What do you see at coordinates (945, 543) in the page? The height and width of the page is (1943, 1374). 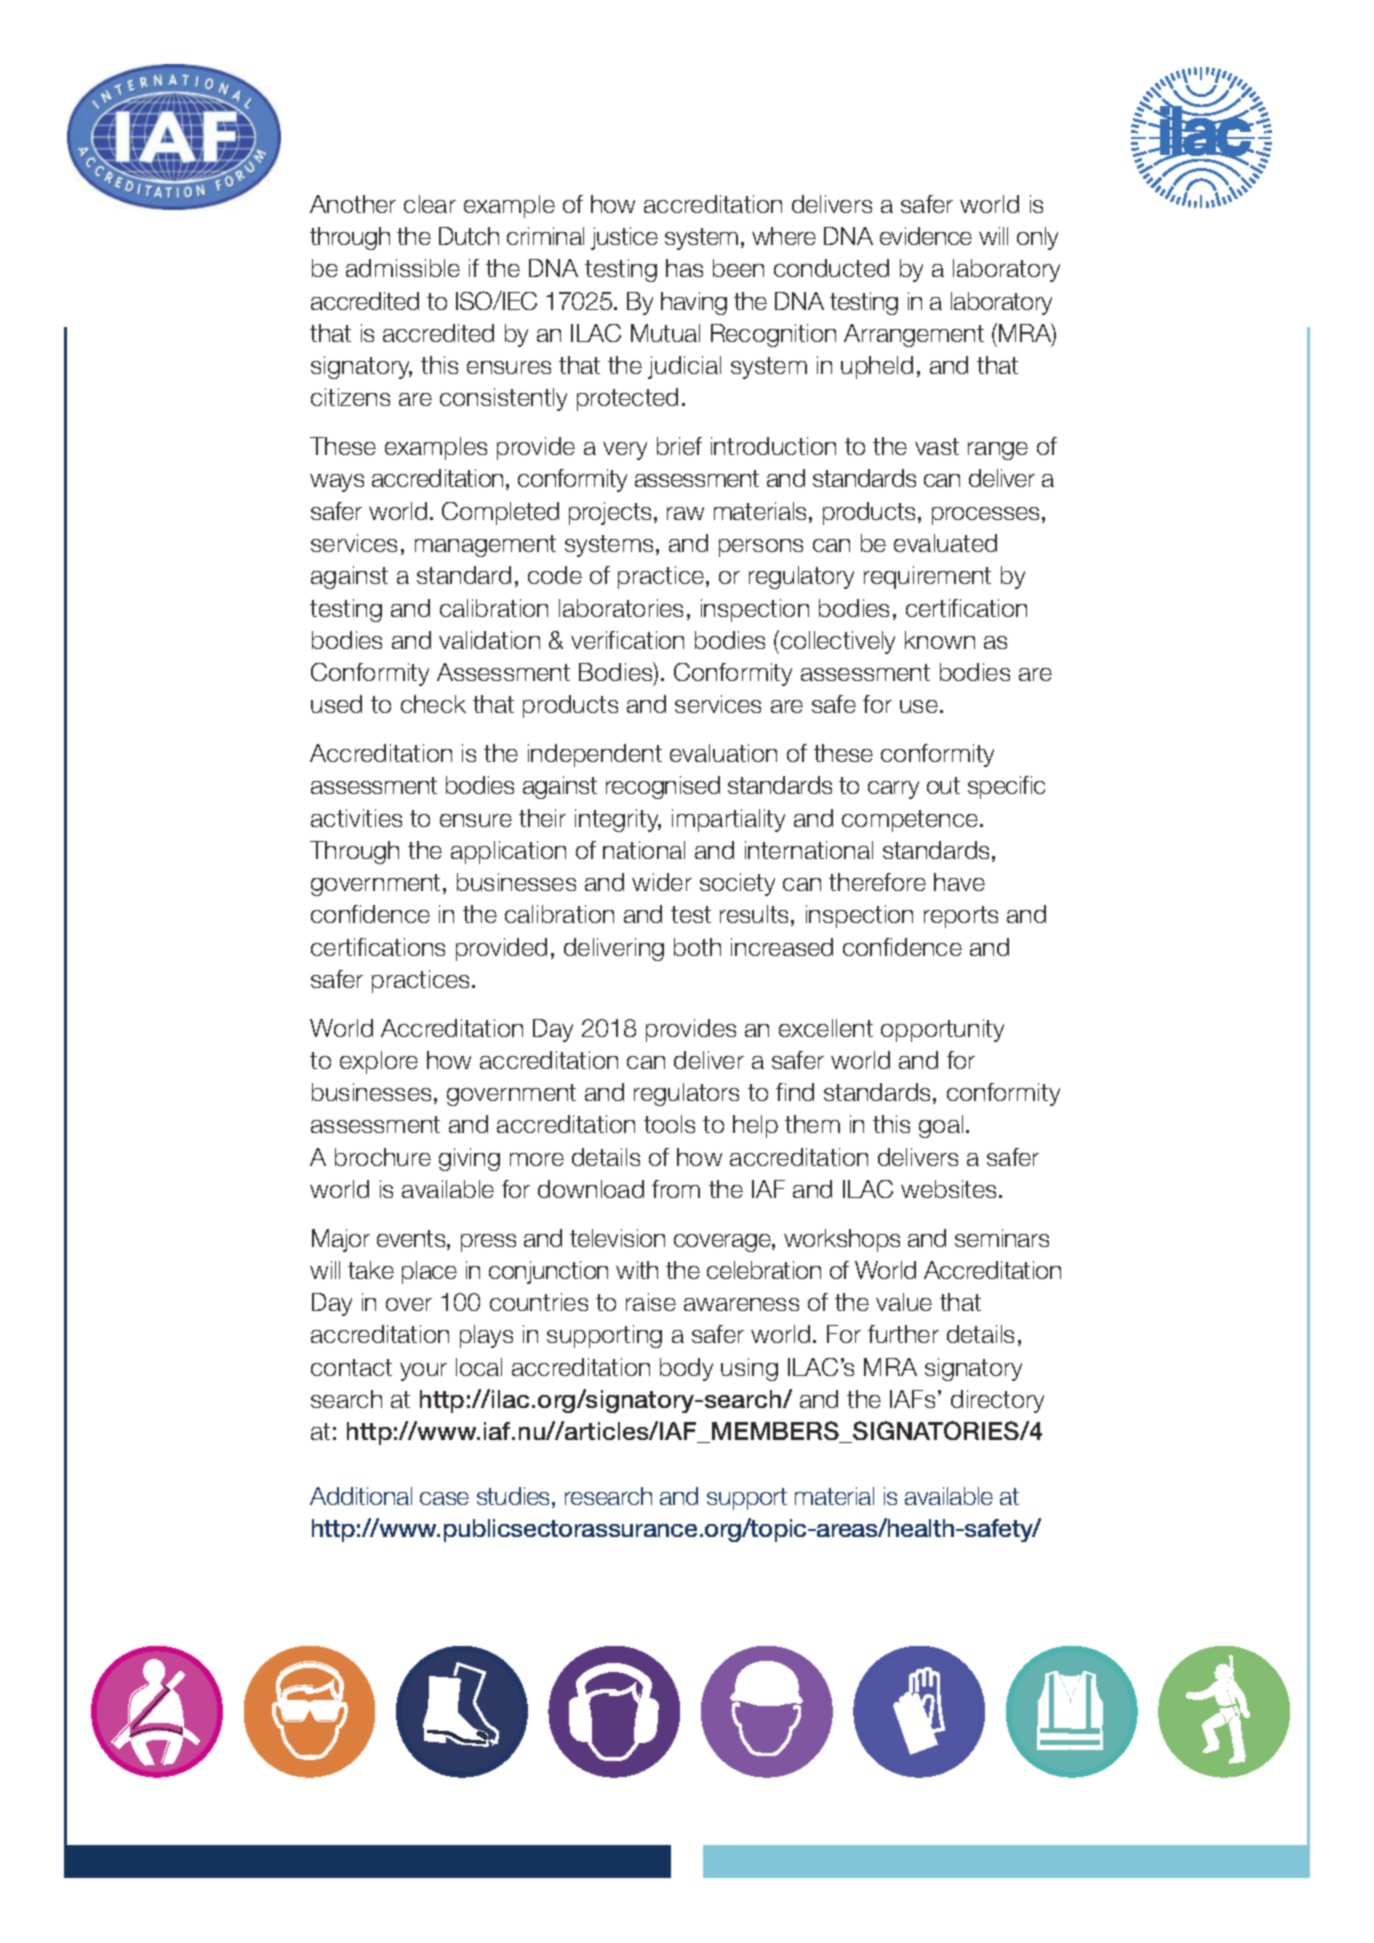 I see `evaluated` at bounding box center [945, 543].
